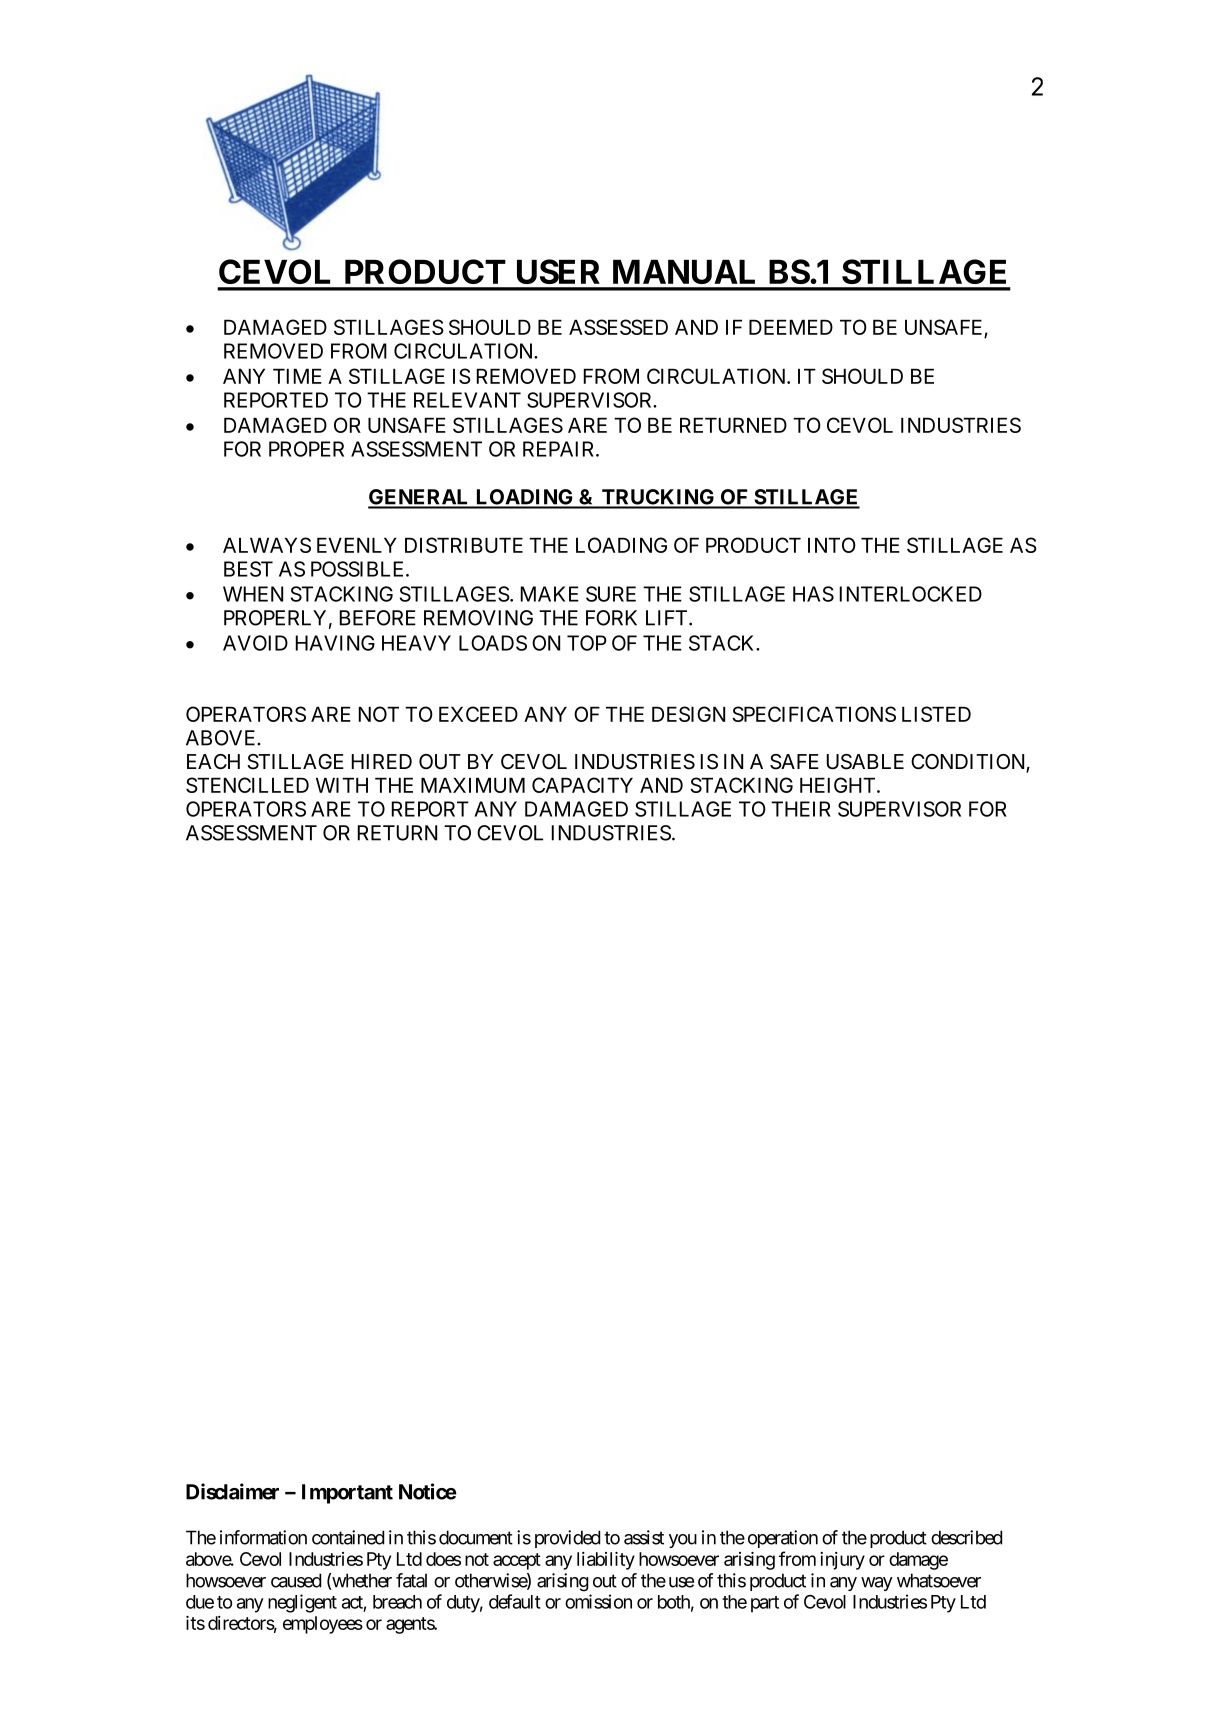 This screenshot has width=1228, height=1736. What do you see at coordinates (801, 809) in the screenshot?
I see `THEIR` at bounding box center [801, 809].
